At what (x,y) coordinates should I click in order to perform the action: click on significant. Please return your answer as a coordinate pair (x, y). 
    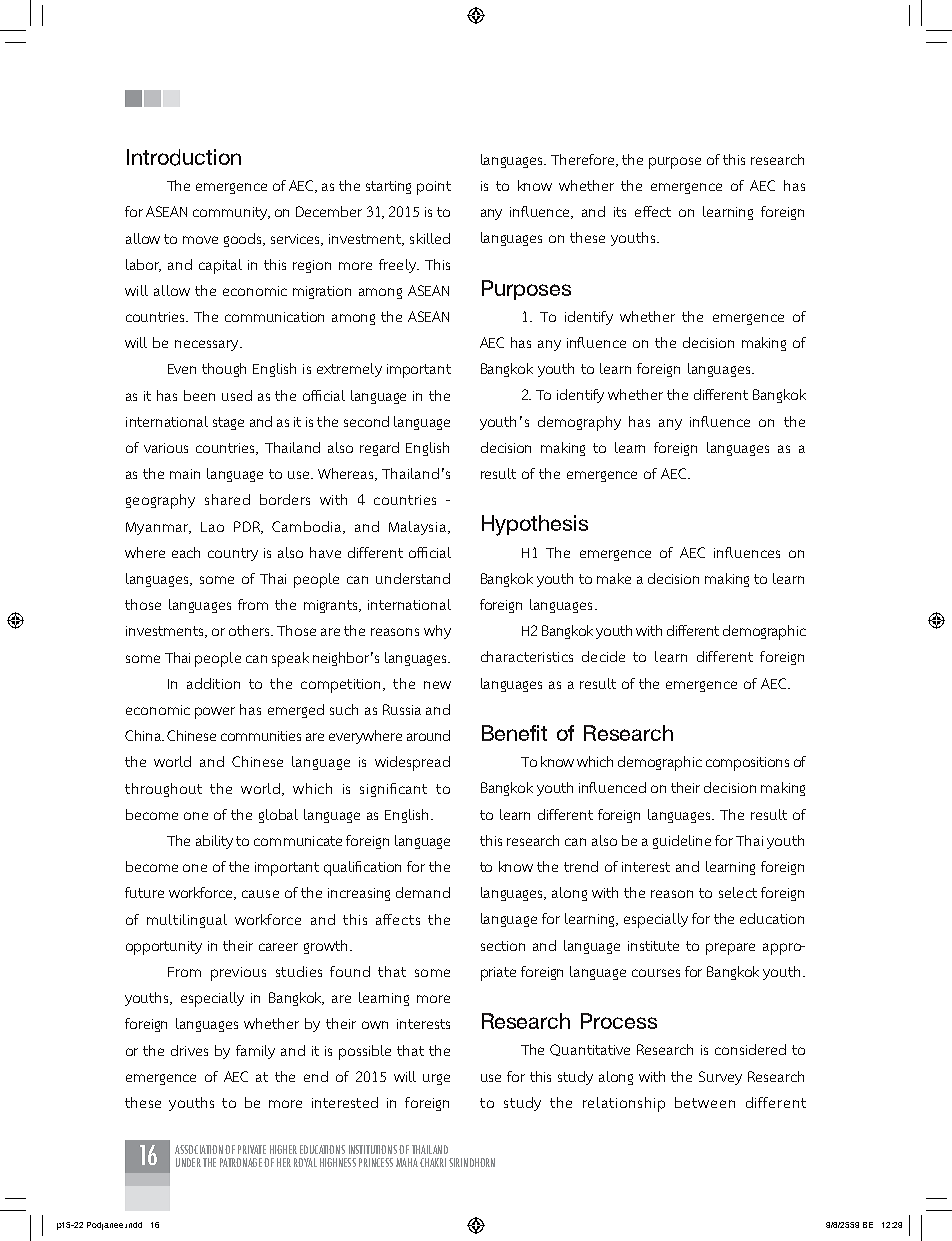
    Looking at the image, I should click on (393, 790).
